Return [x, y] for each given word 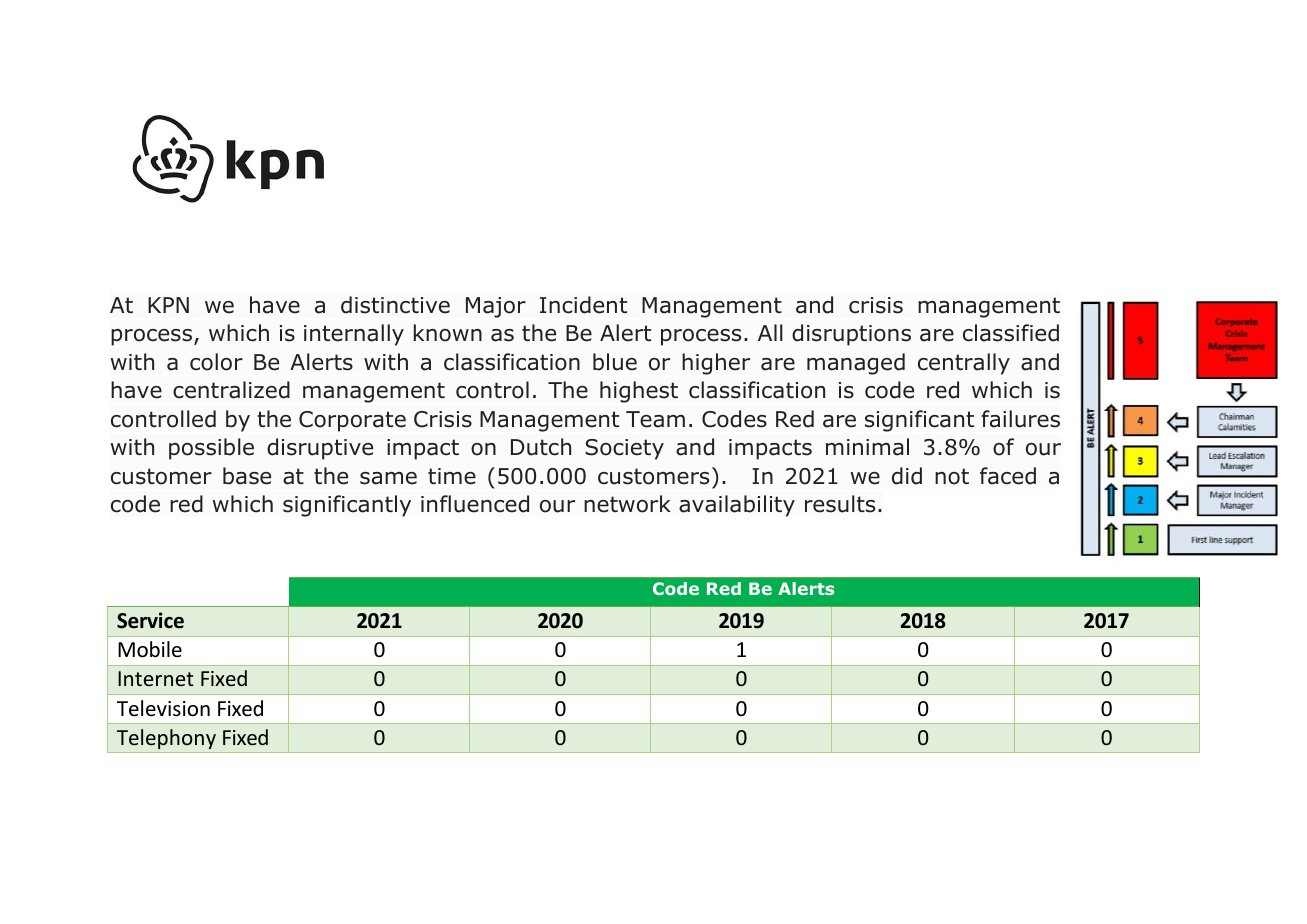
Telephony [166, 739]
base [247, 476]
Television [163, 708]
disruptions [851, 335]
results [840, 504]
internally [354, 335]
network [627, 504]
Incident [583, 305]
